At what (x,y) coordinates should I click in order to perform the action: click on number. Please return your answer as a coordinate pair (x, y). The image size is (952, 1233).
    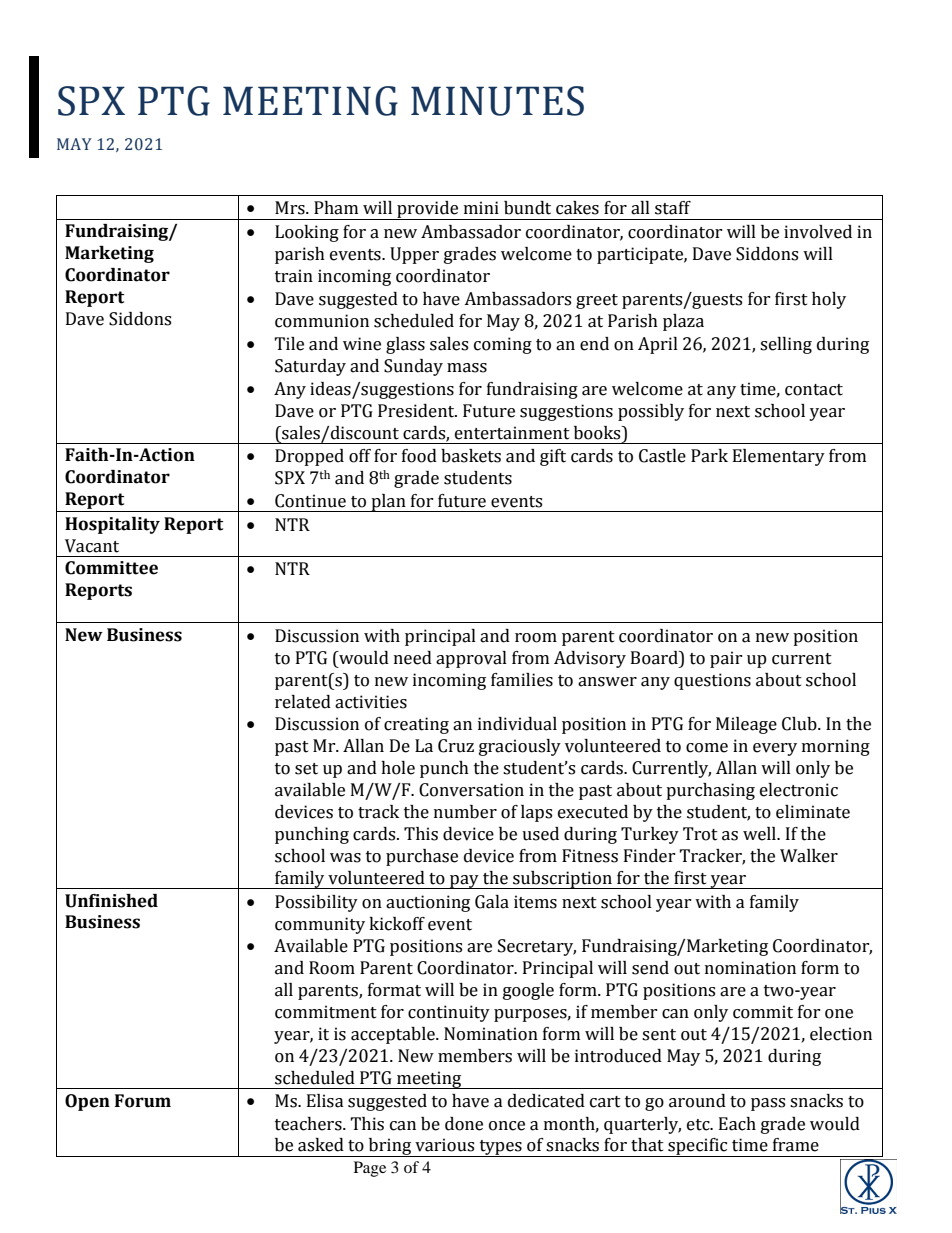
    Looking at the image, I should click on (465, 812).
